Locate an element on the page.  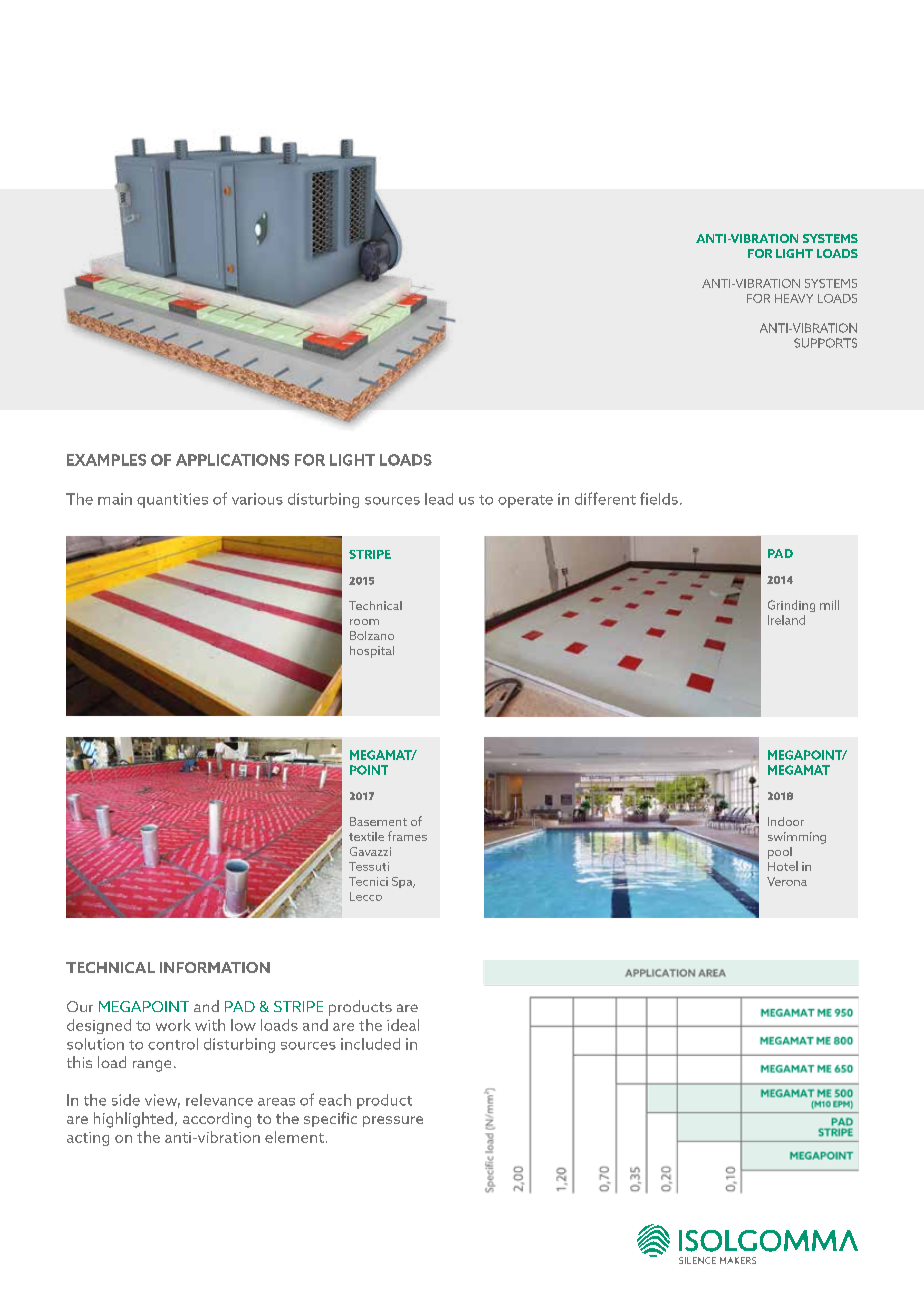
fields is located at coordinates (659, 498).
